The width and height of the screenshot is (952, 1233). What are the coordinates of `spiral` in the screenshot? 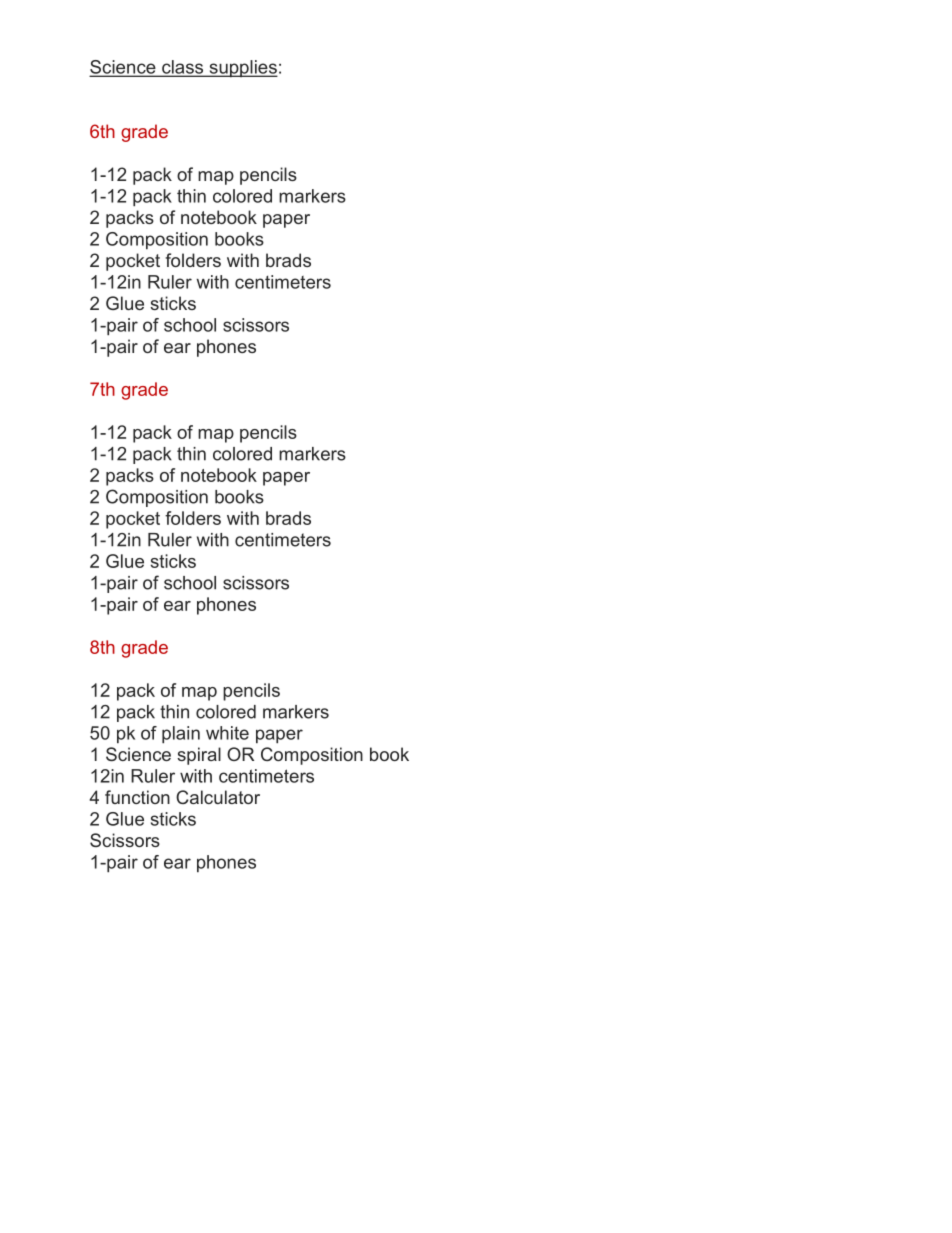 It's located at (199, 756).
